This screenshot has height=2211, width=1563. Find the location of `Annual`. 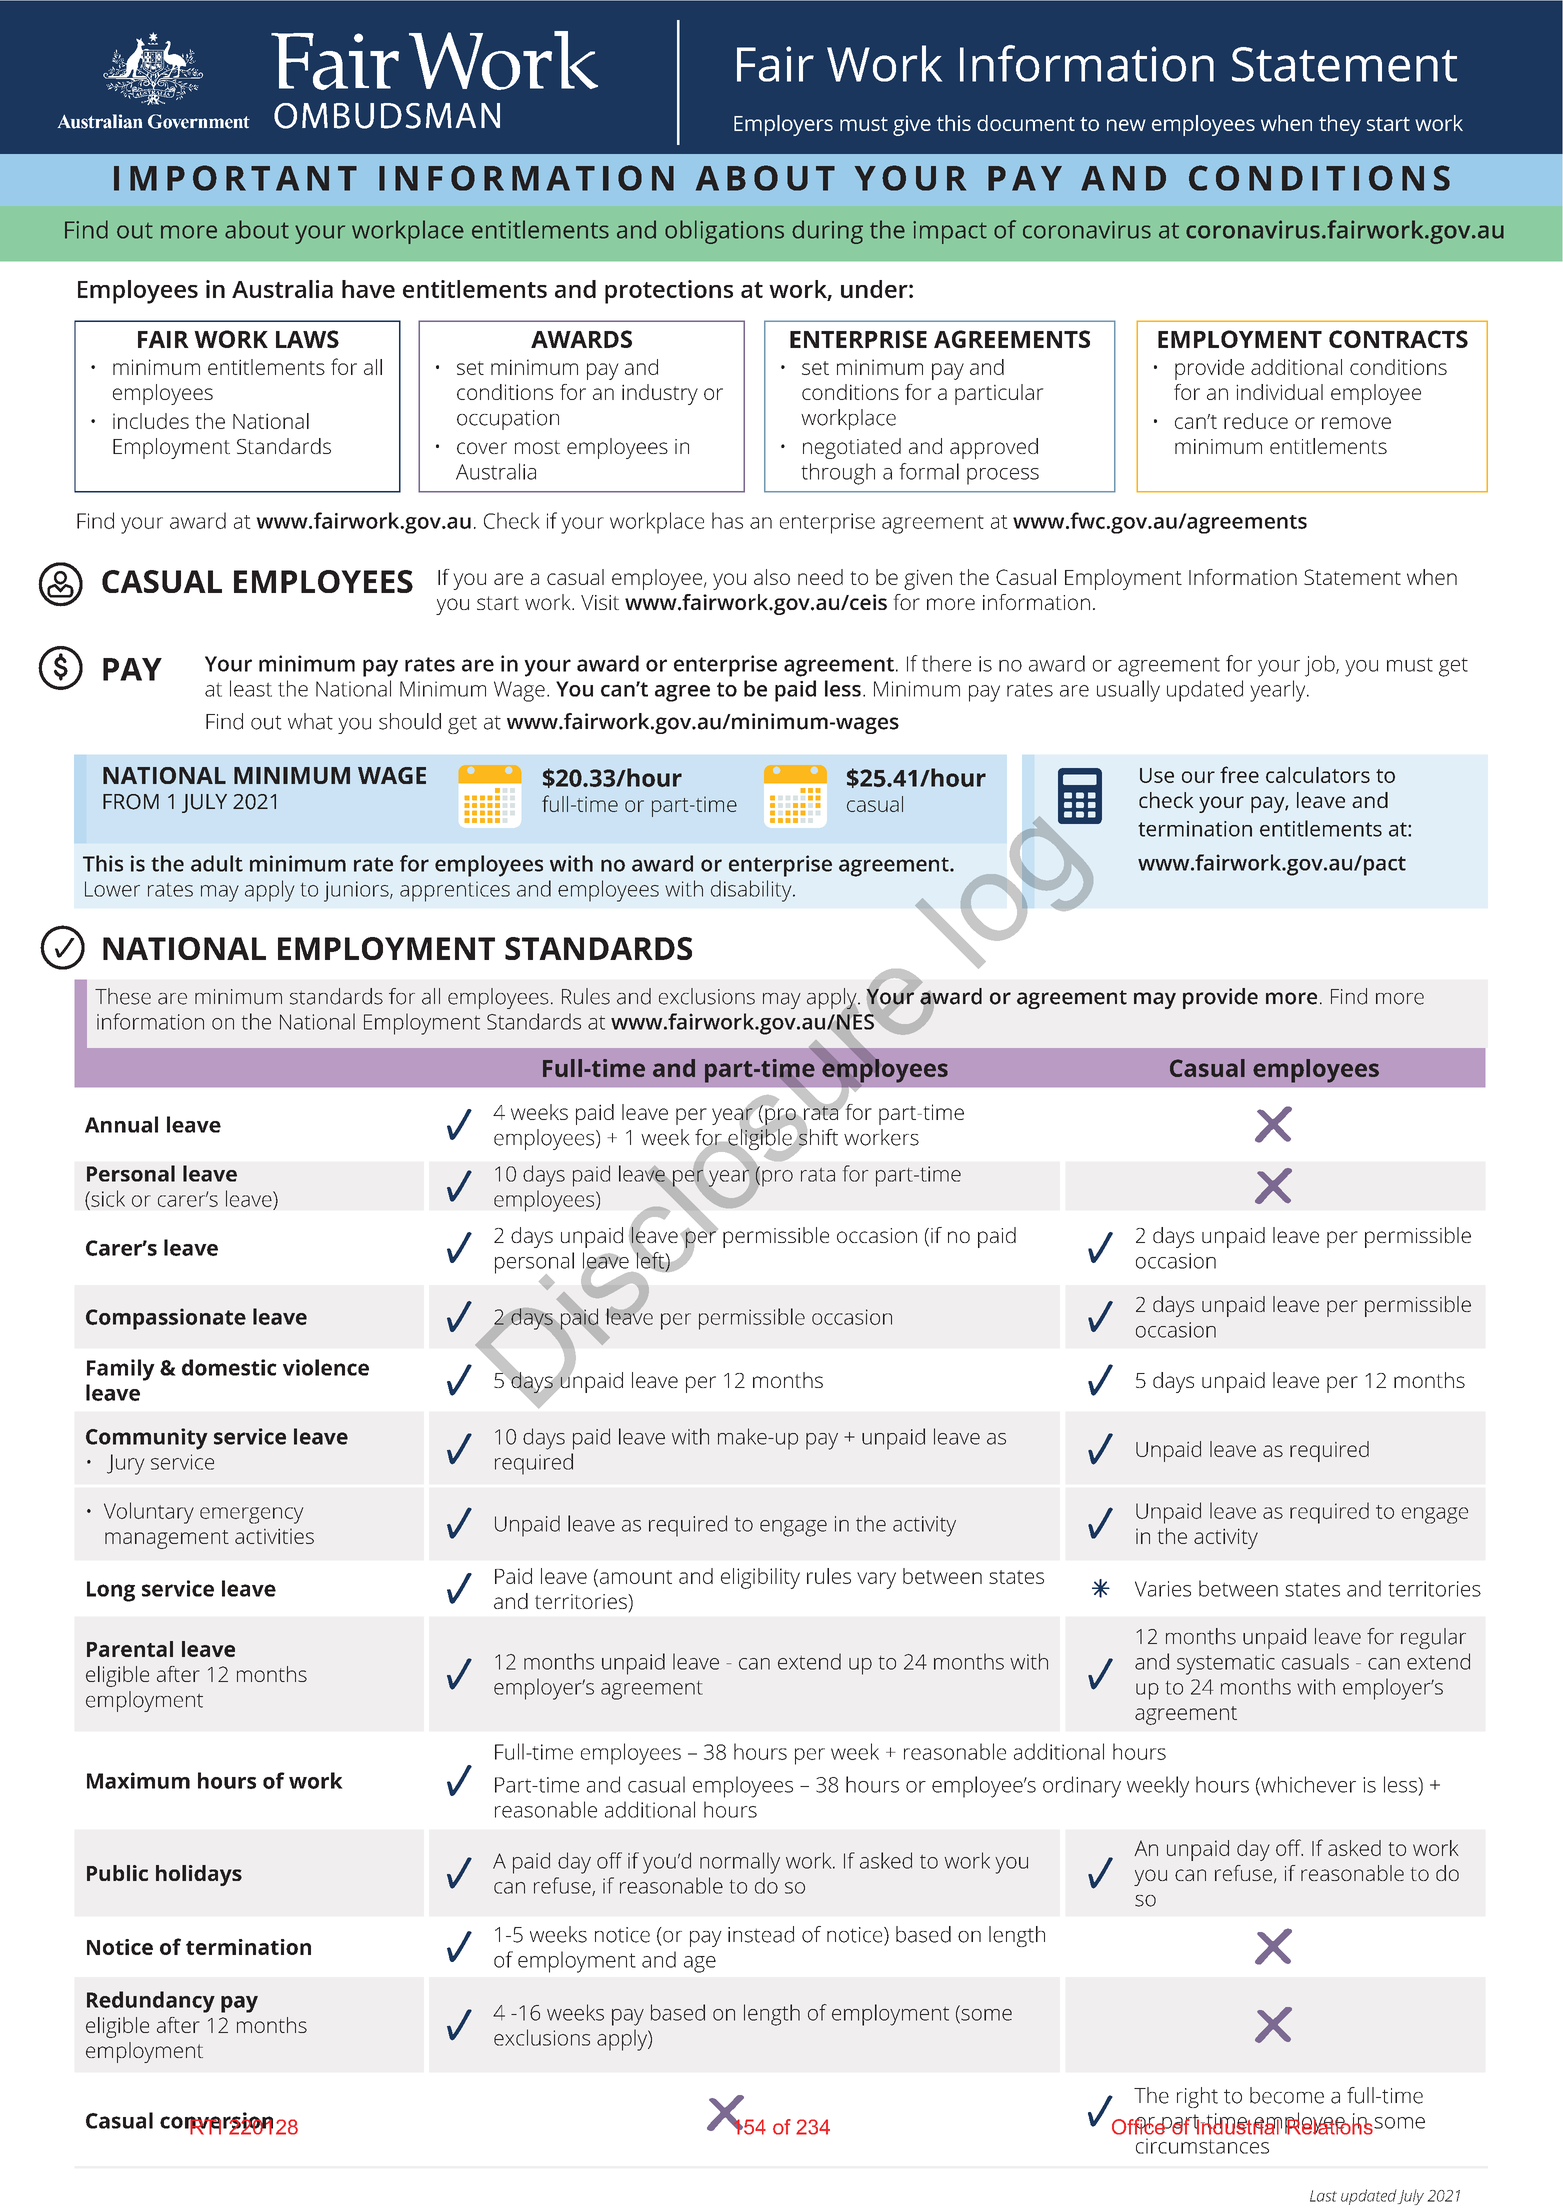

Annual is located at coordinates (121, 1124).
